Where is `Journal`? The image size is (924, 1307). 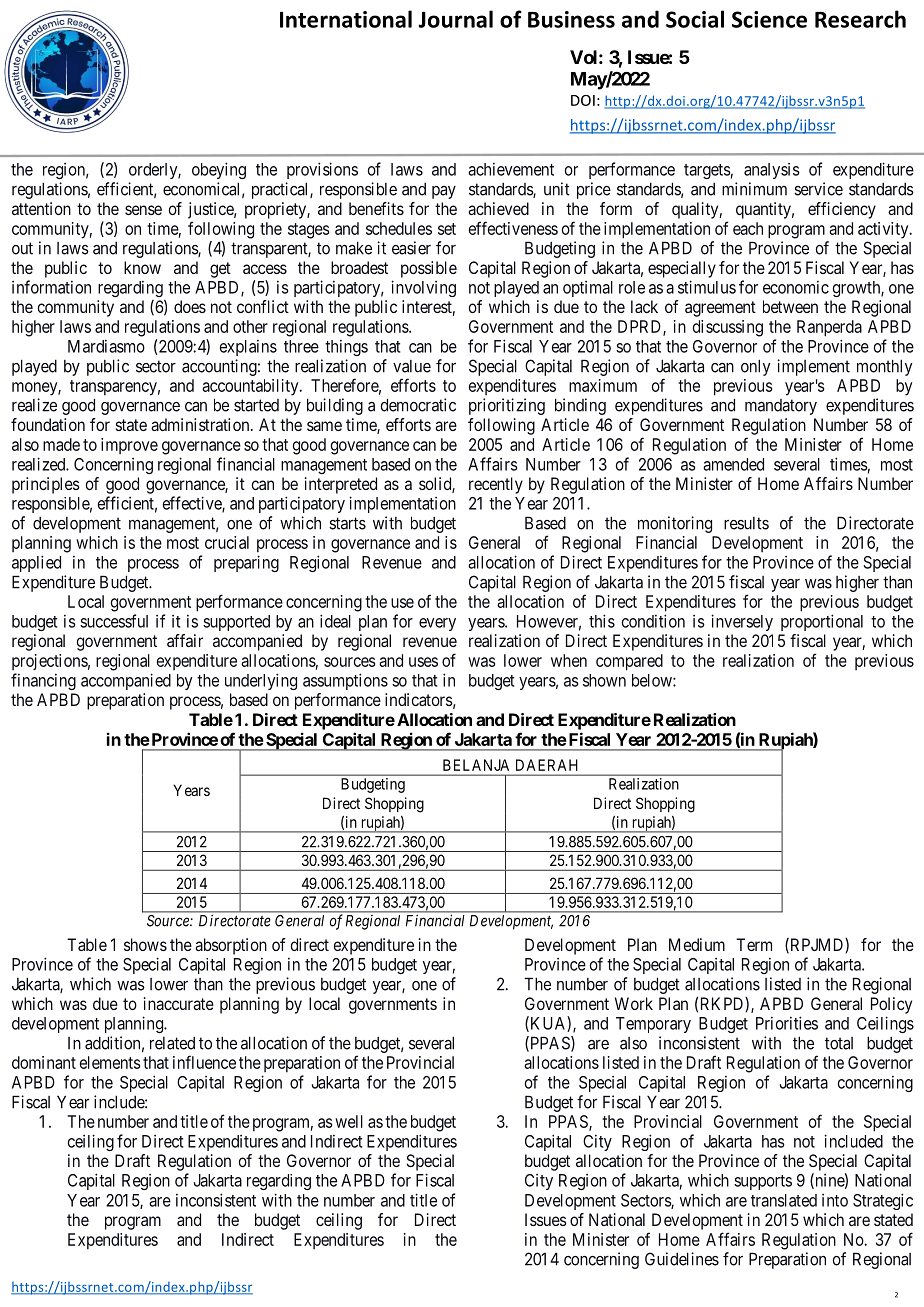 Journal is located at coordinates (455, 19).
